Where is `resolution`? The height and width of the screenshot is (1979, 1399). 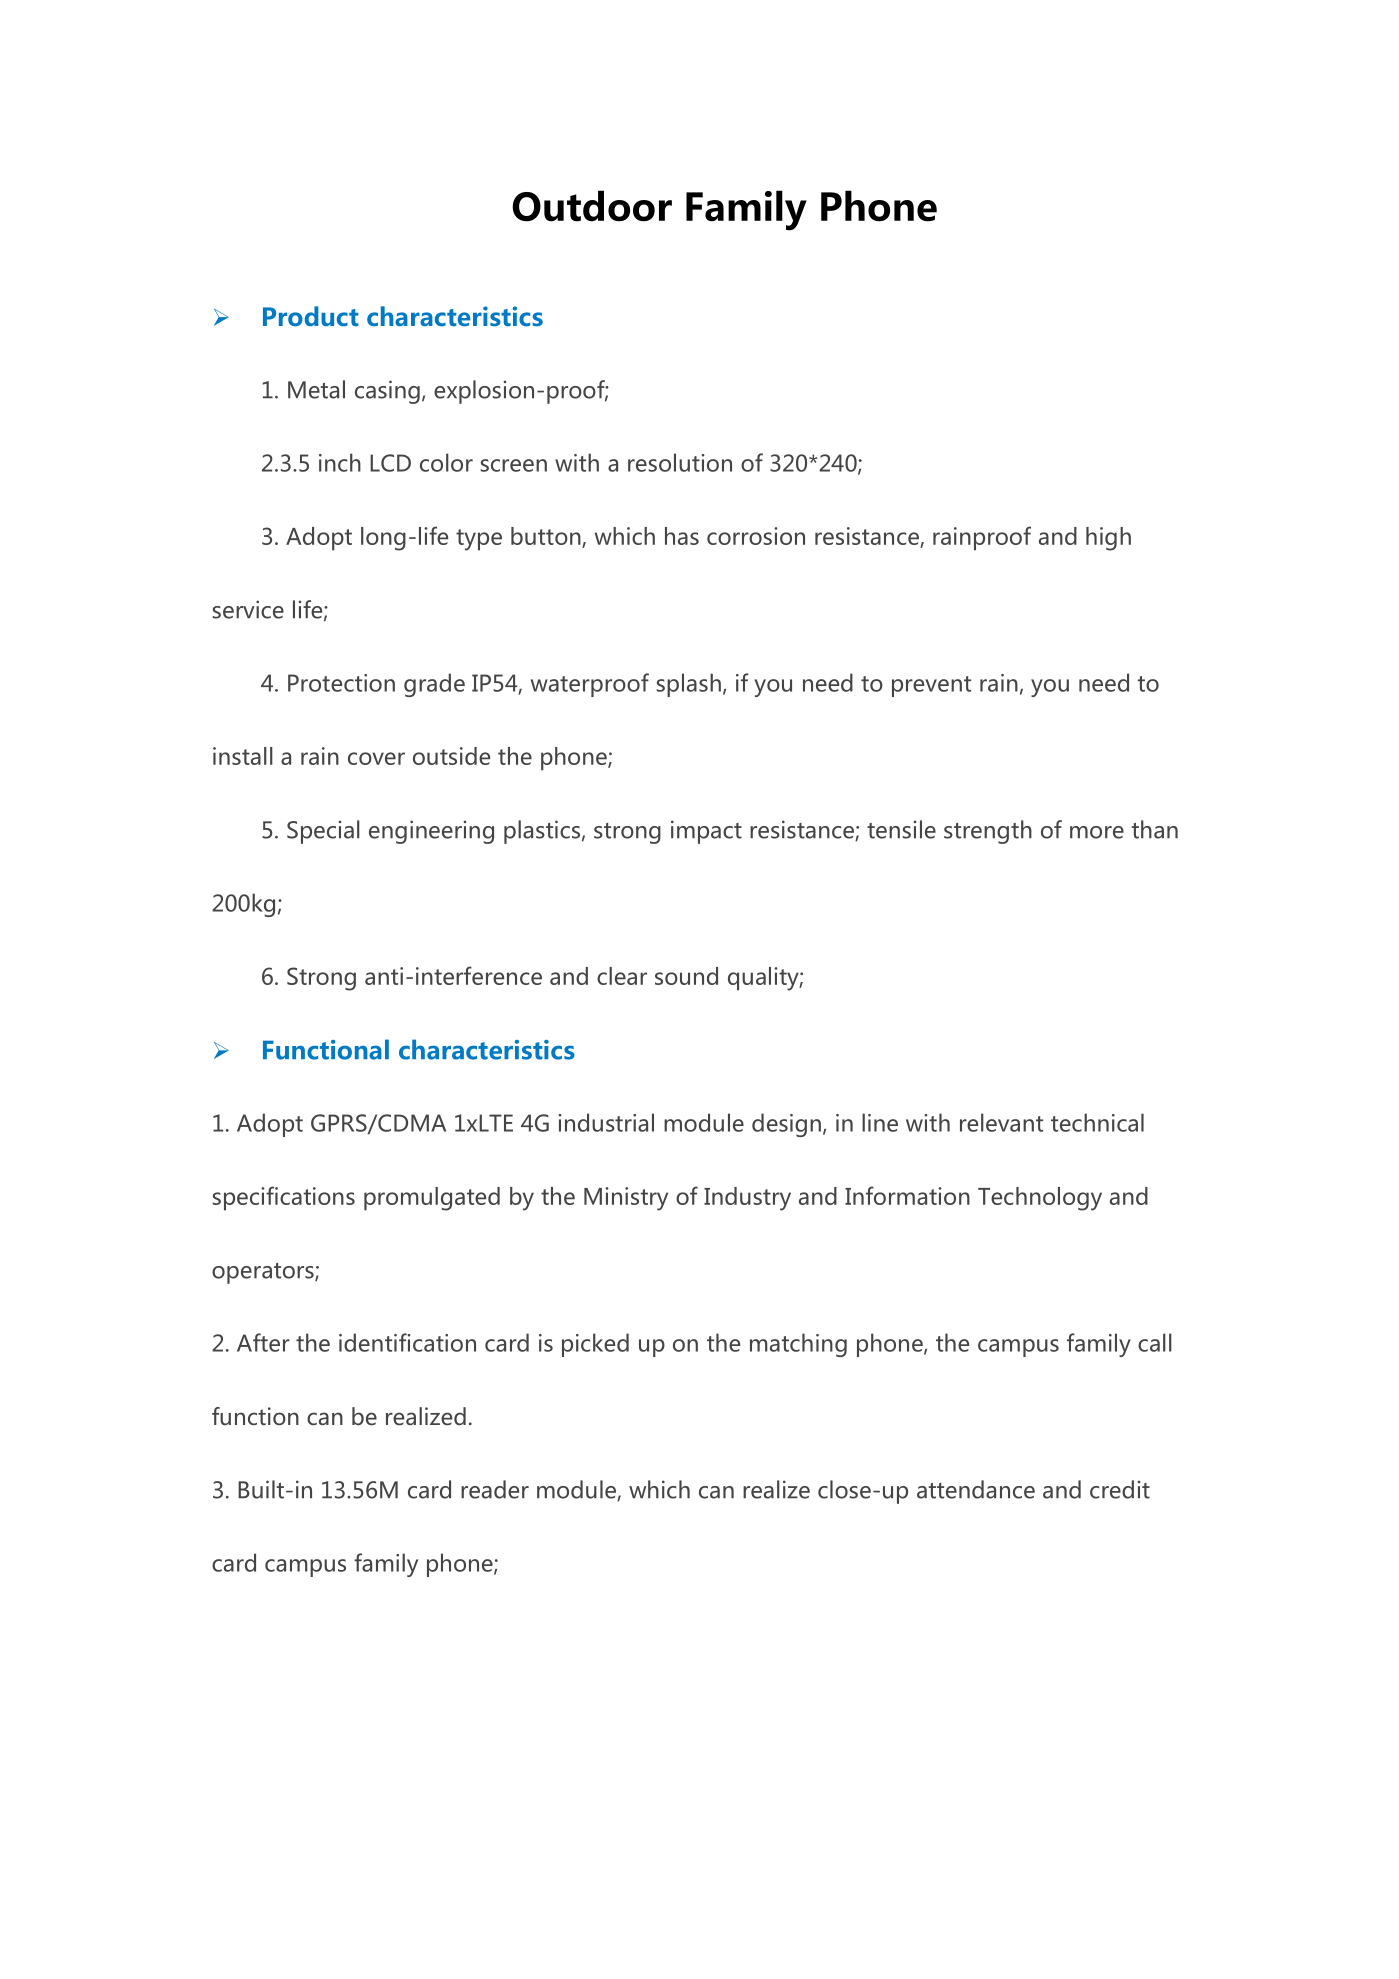 resolution is located at coordinates (680, 462).
